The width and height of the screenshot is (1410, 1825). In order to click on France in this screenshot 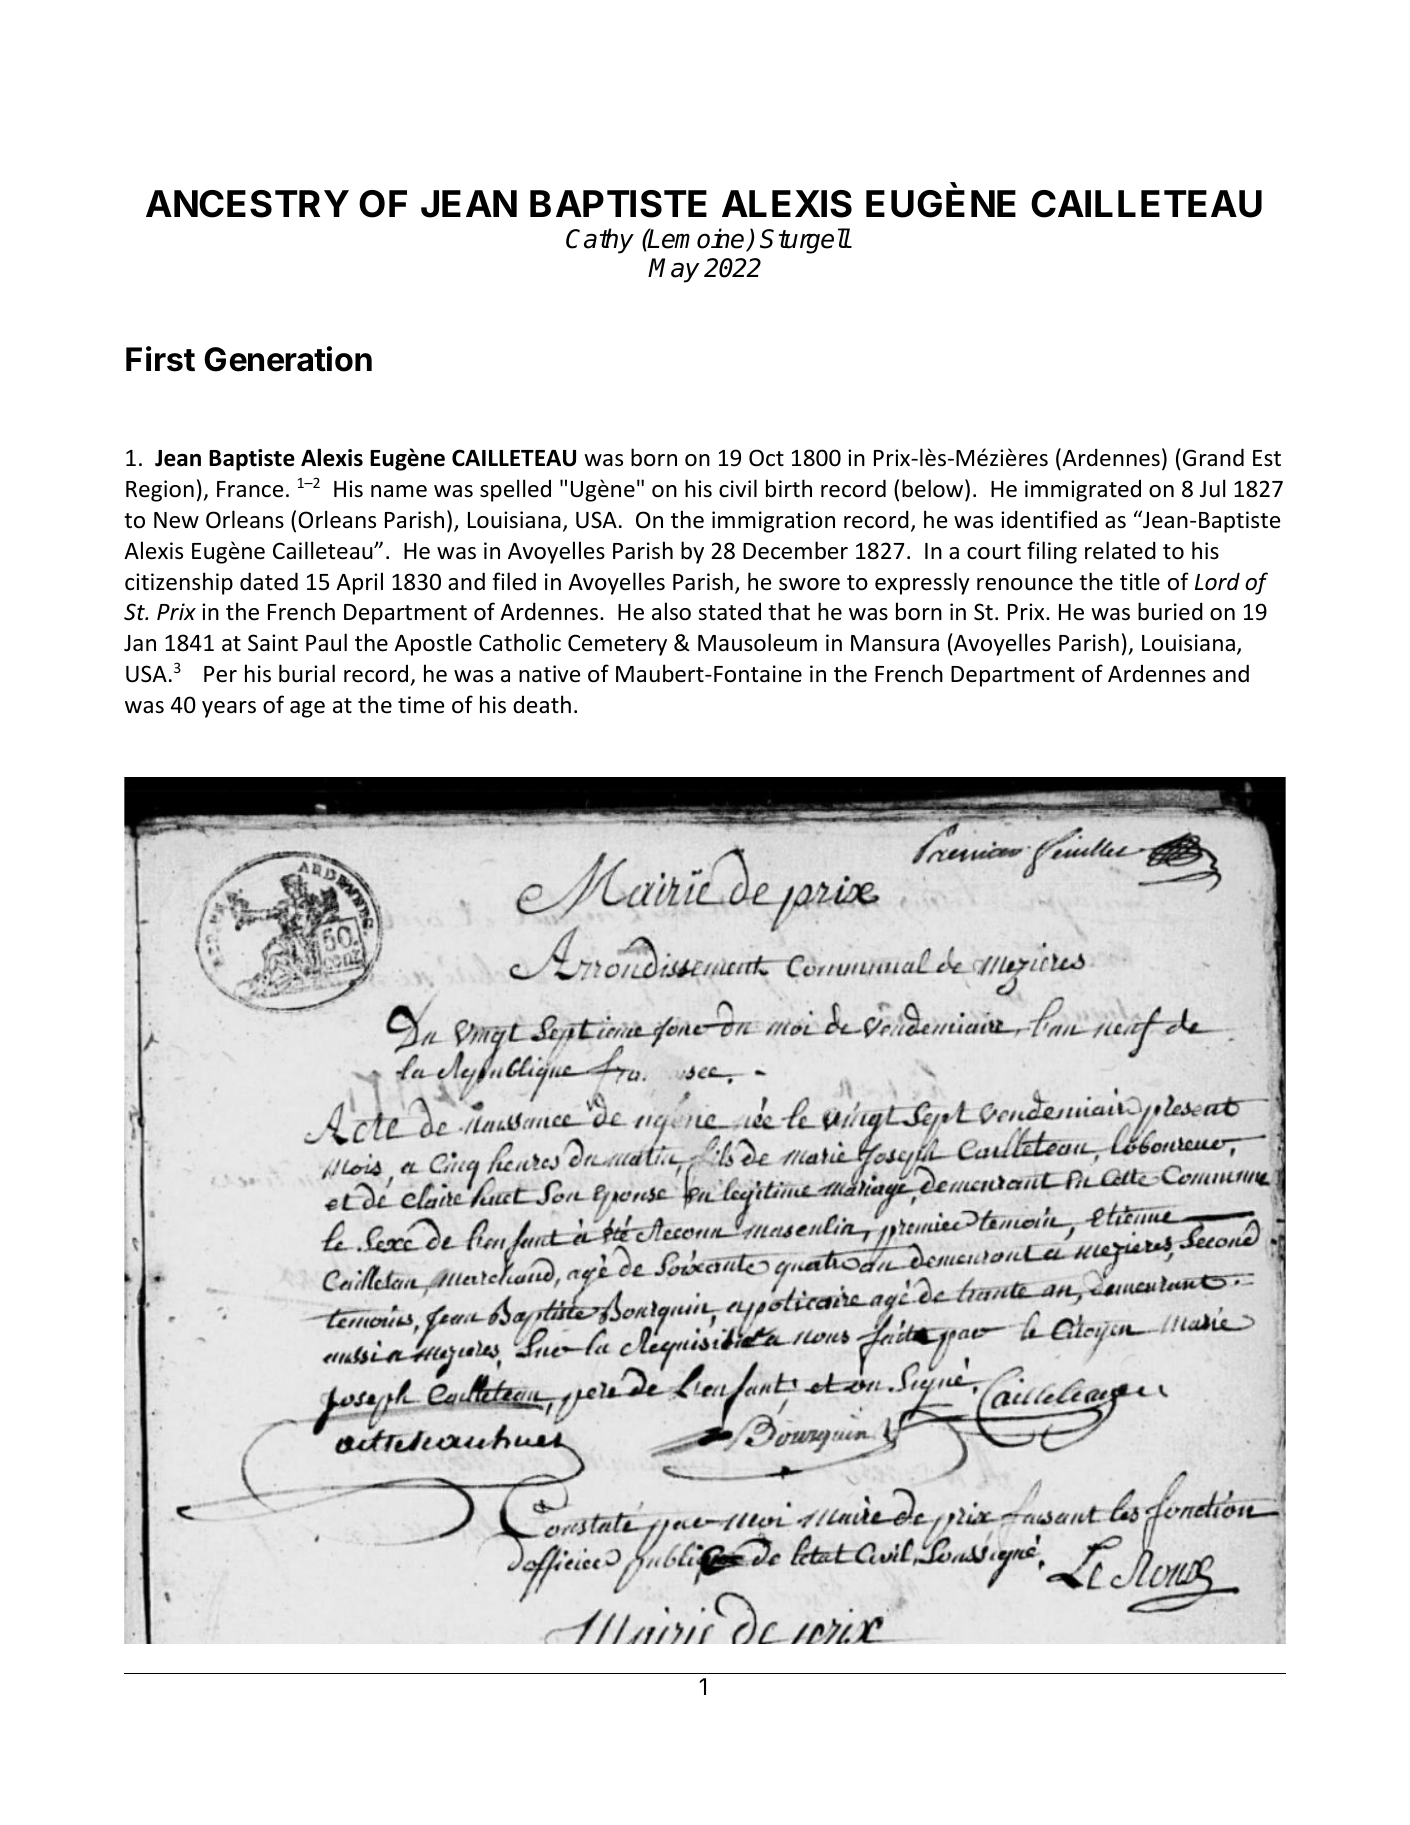, I will do `click(250, 489)`.
